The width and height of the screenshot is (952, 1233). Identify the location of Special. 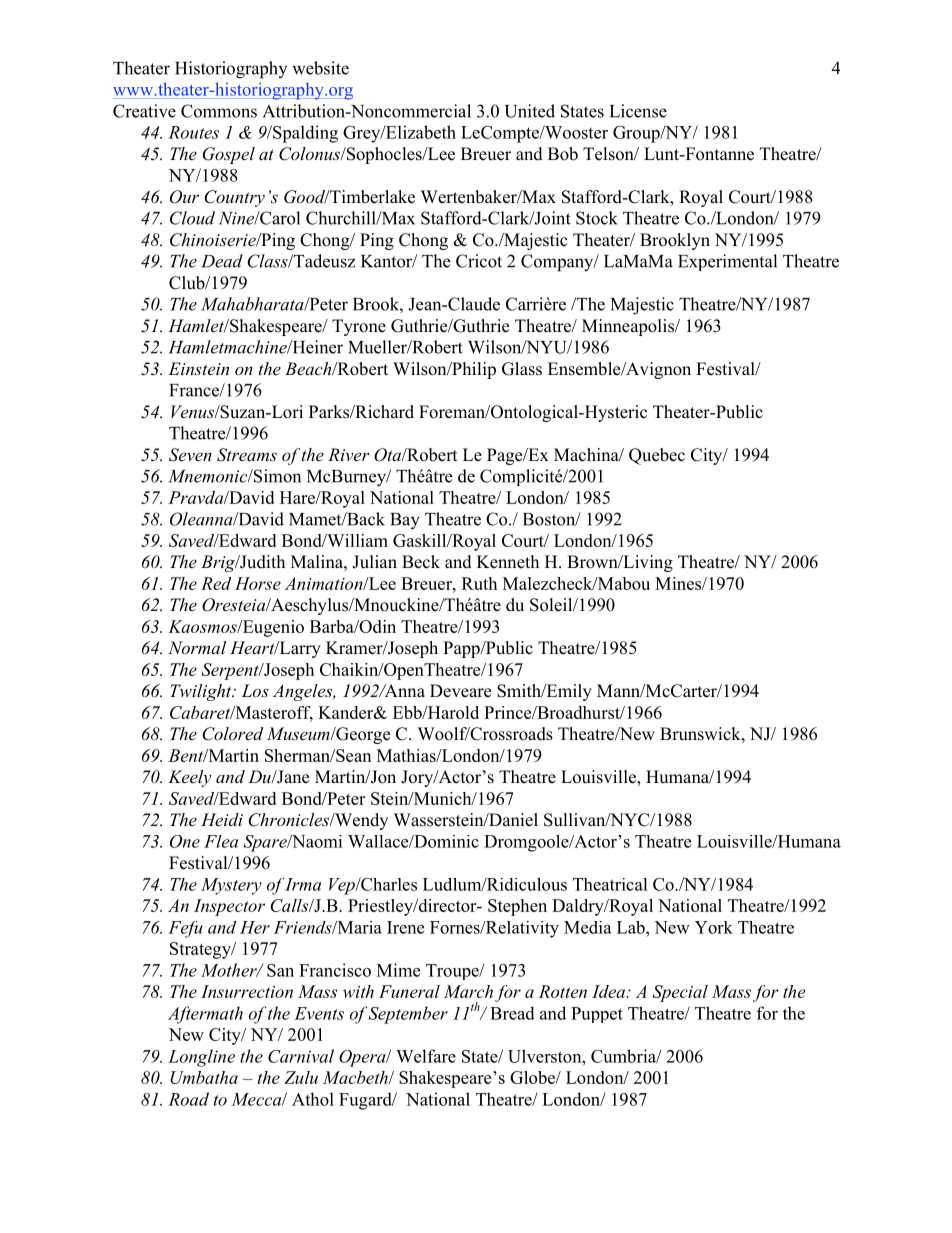
(680, 993).
